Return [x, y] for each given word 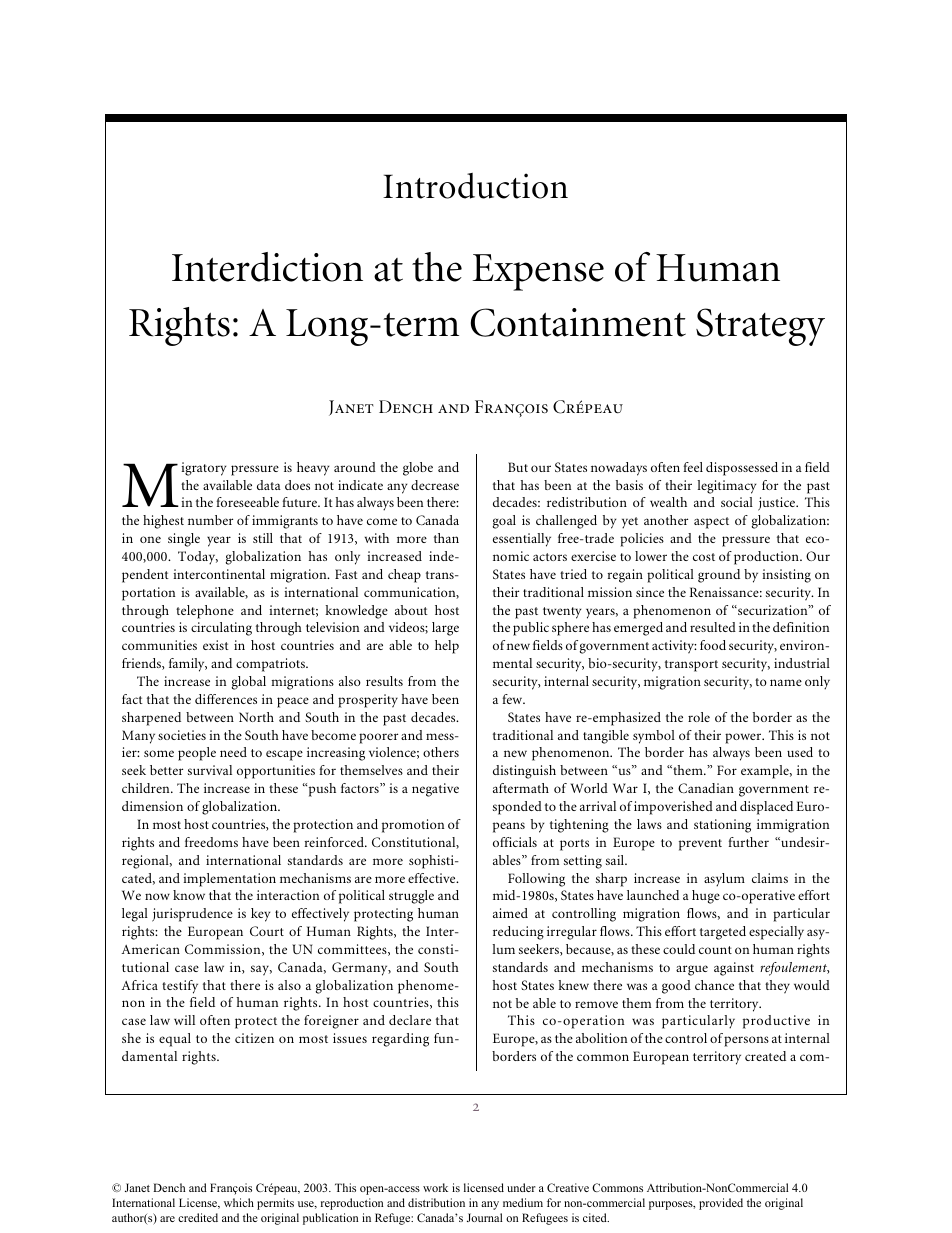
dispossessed [742, 469]
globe [418, 469]
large [445, 629]
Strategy [760, 327]
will [184, 1020]
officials [515, 842]
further [749, 842]
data [269, 485]
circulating [221, 629]
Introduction [475, 186]
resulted [713, 627]
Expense [538, 272]
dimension [152, 806]
